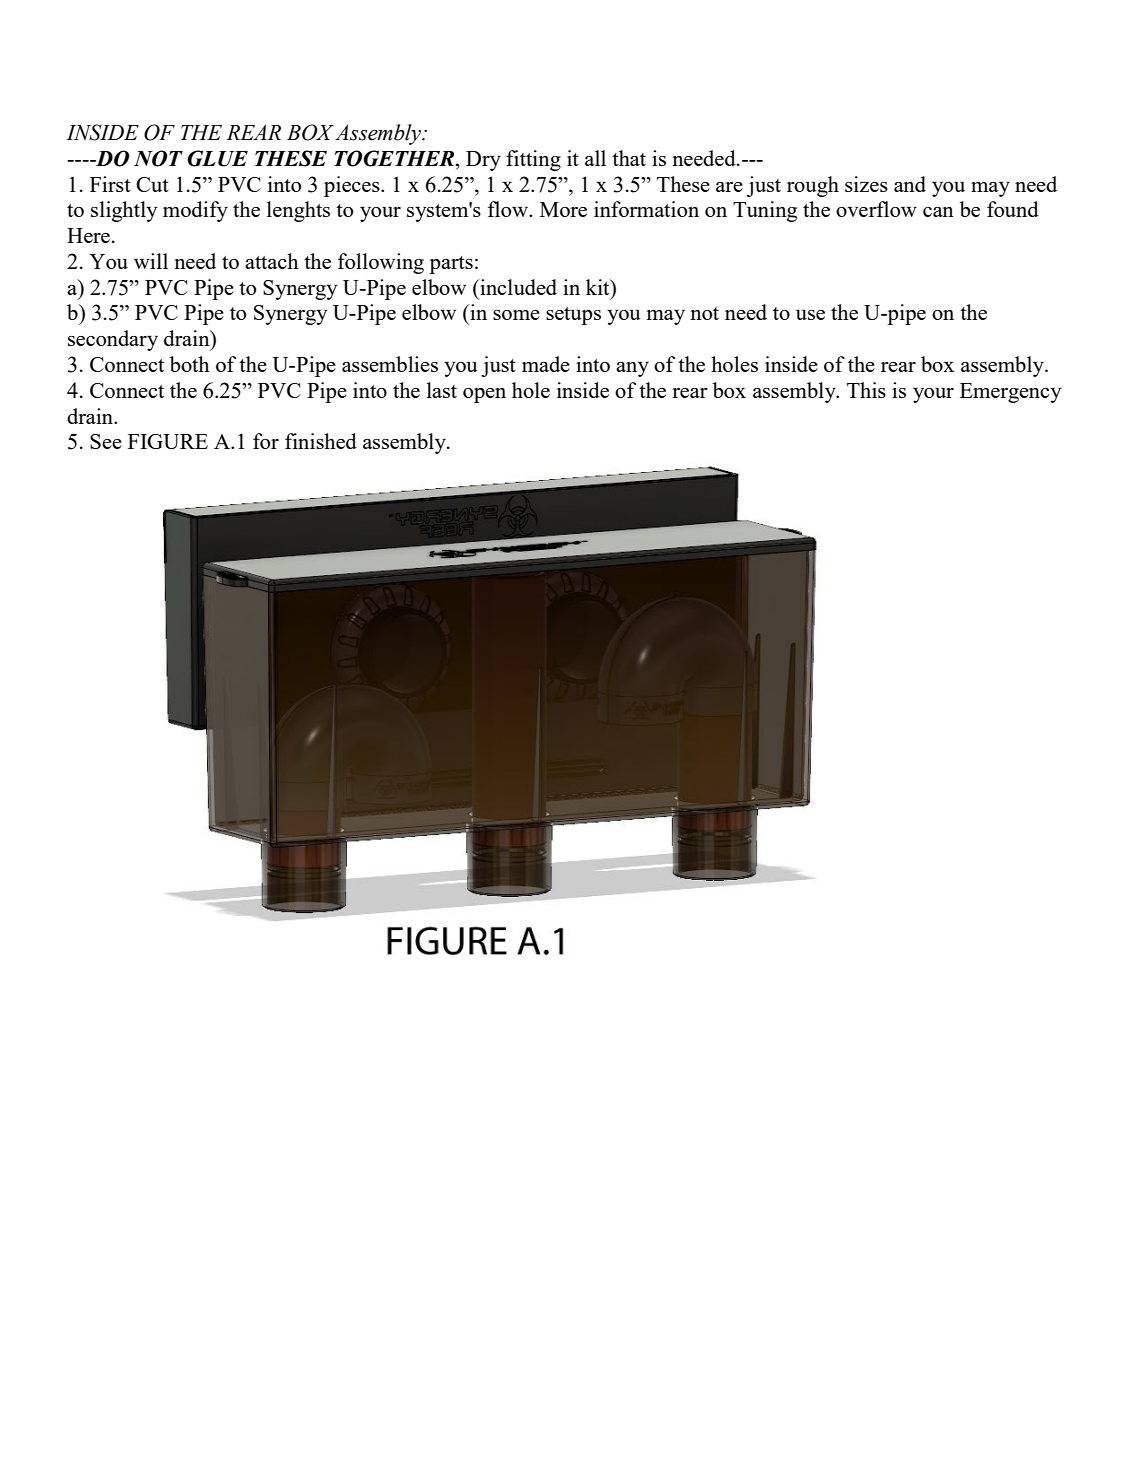 The width and height of the screenshot is (1143, 1479). What do you see at coordinates (88, 235) in the screenshot?
I see `Here` at bounding box center [88, 235].
